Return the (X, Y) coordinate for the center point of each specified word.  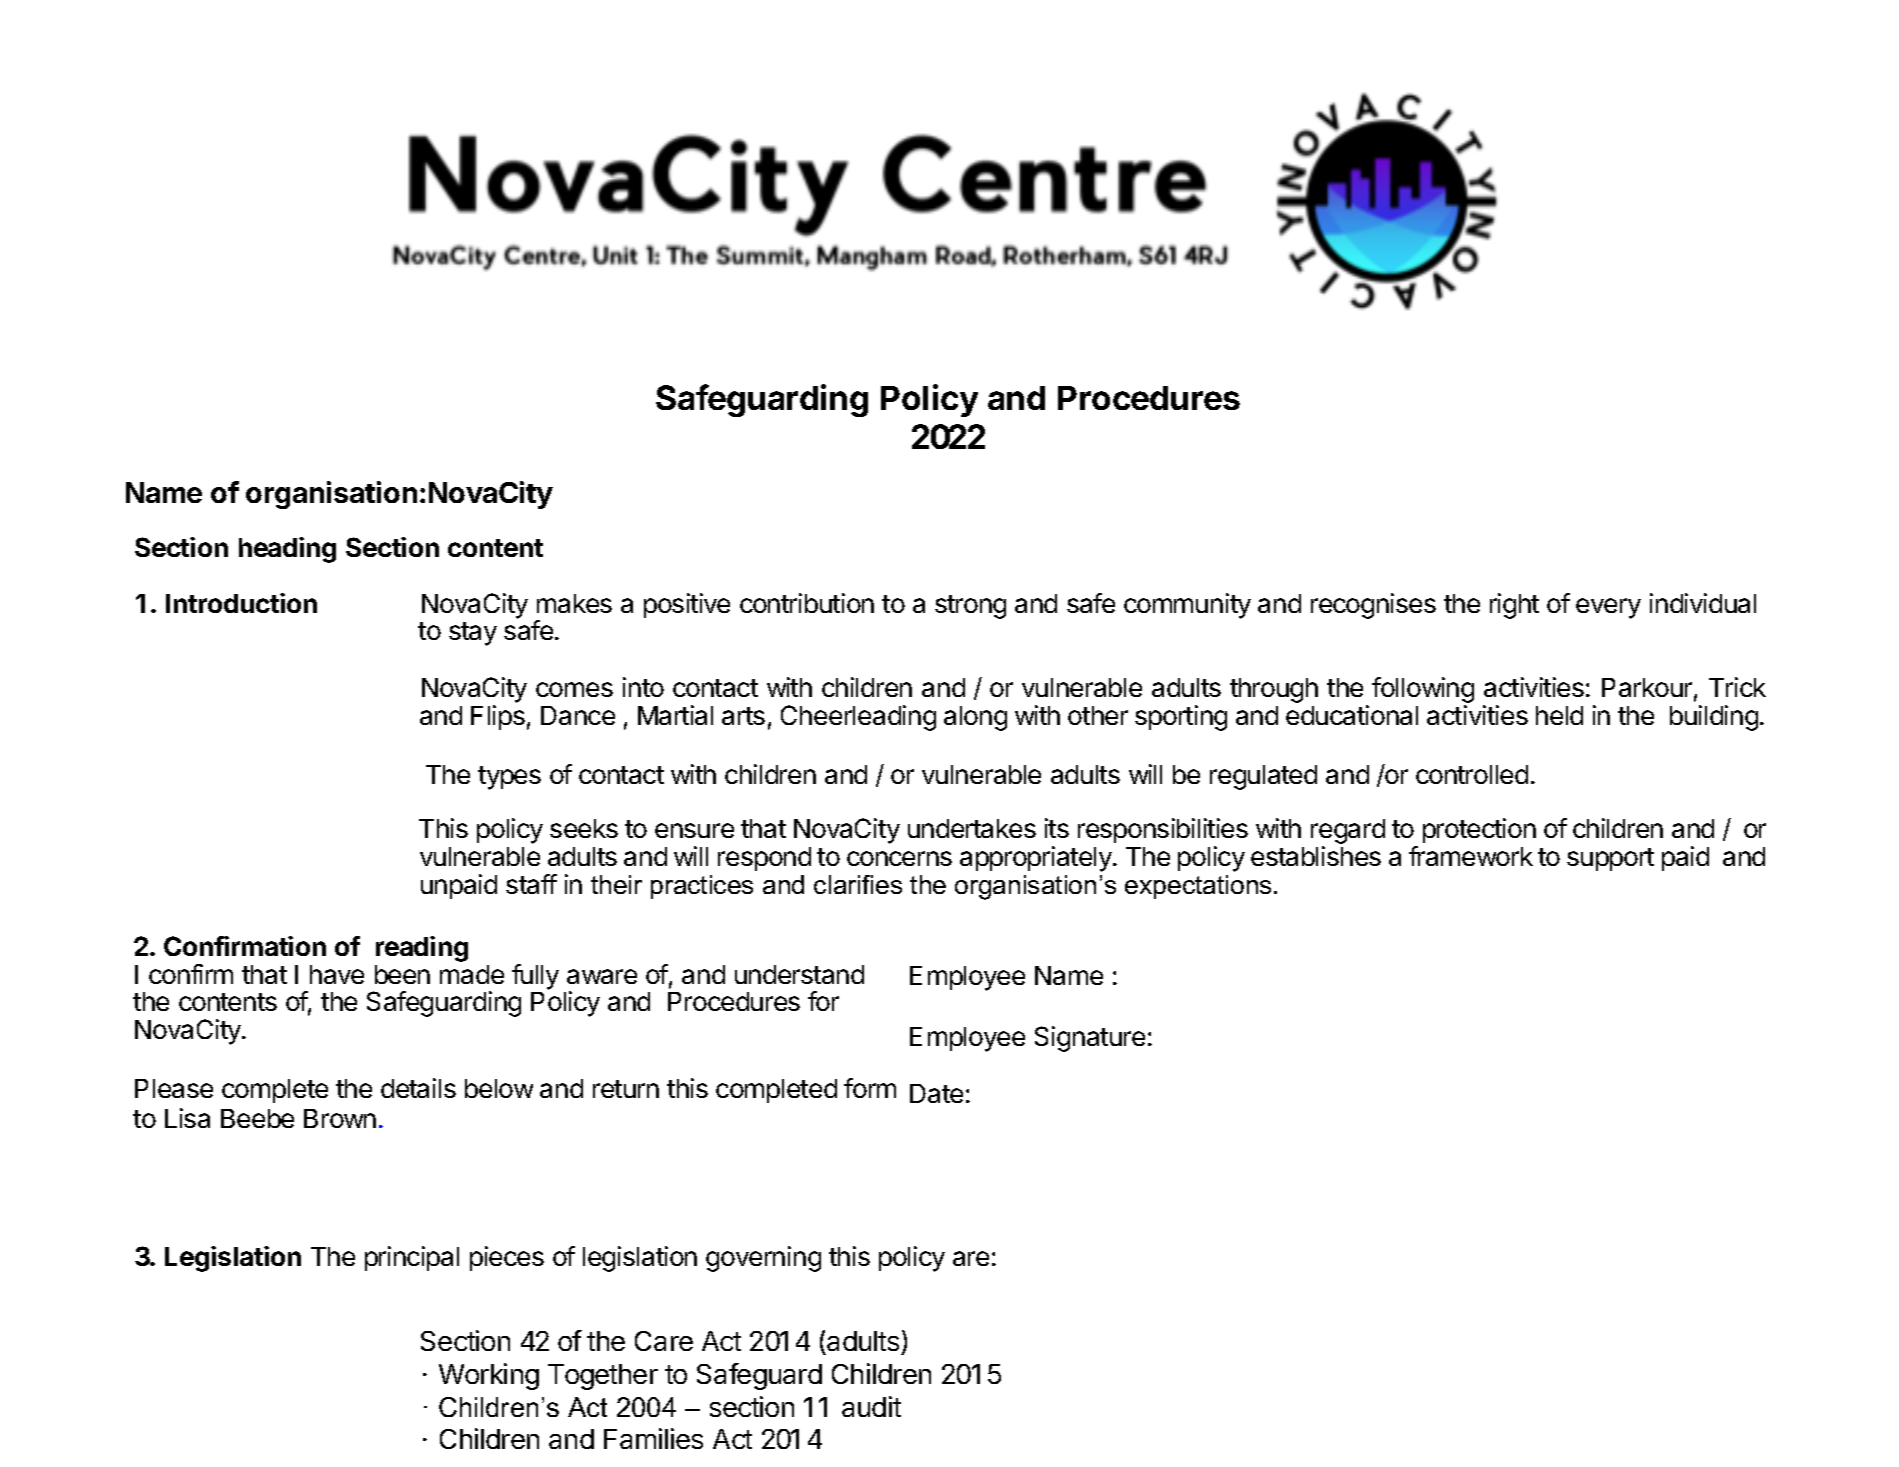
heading (287, 550)
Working (489, 1376)
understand (799, 974)
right (1514, 606)
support (1610, 859)
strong (970, 607)
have (337, 974)
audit (871, 1406)
